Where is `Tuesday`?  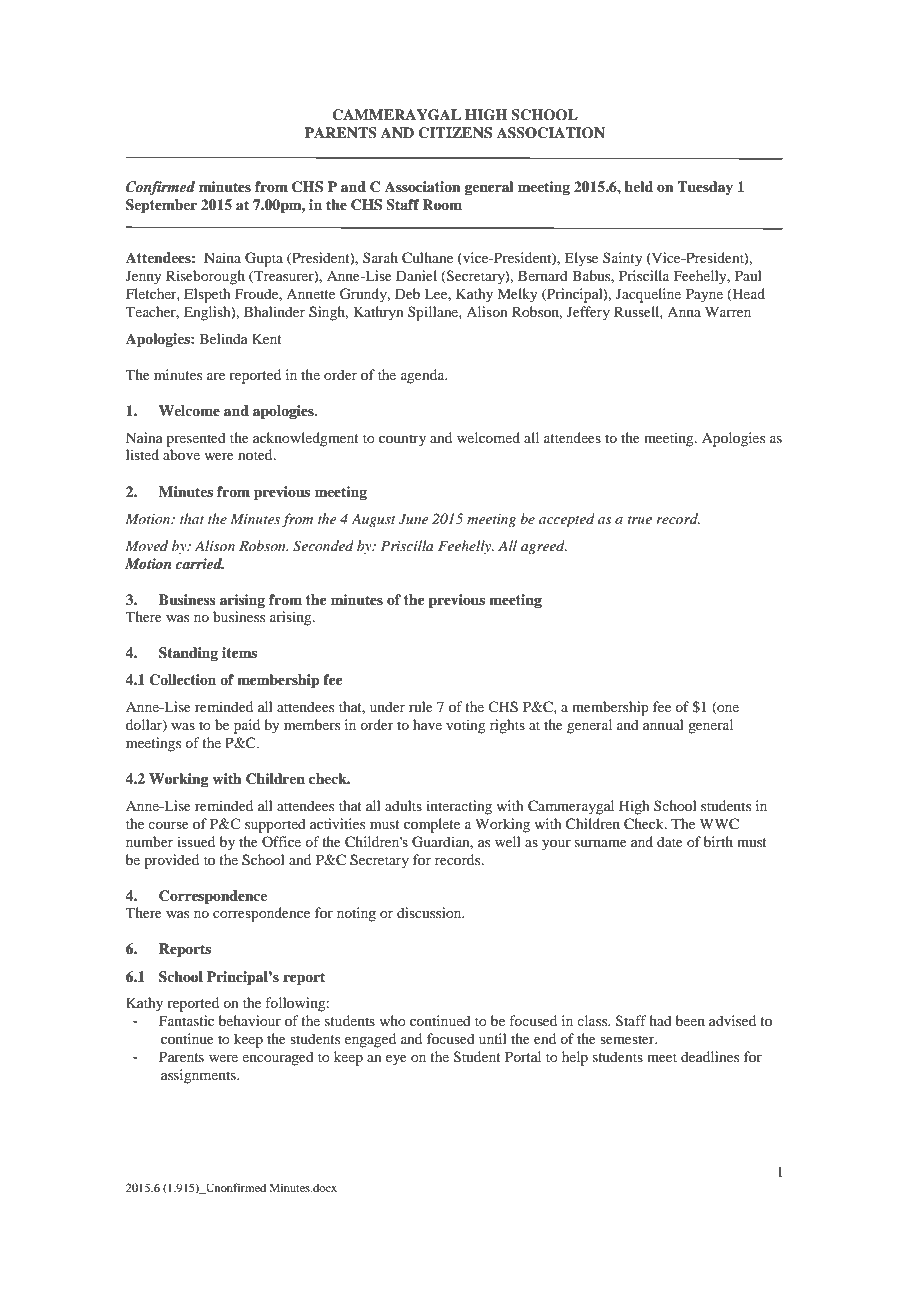
Tuesday is located at coordinates (705, 188).
